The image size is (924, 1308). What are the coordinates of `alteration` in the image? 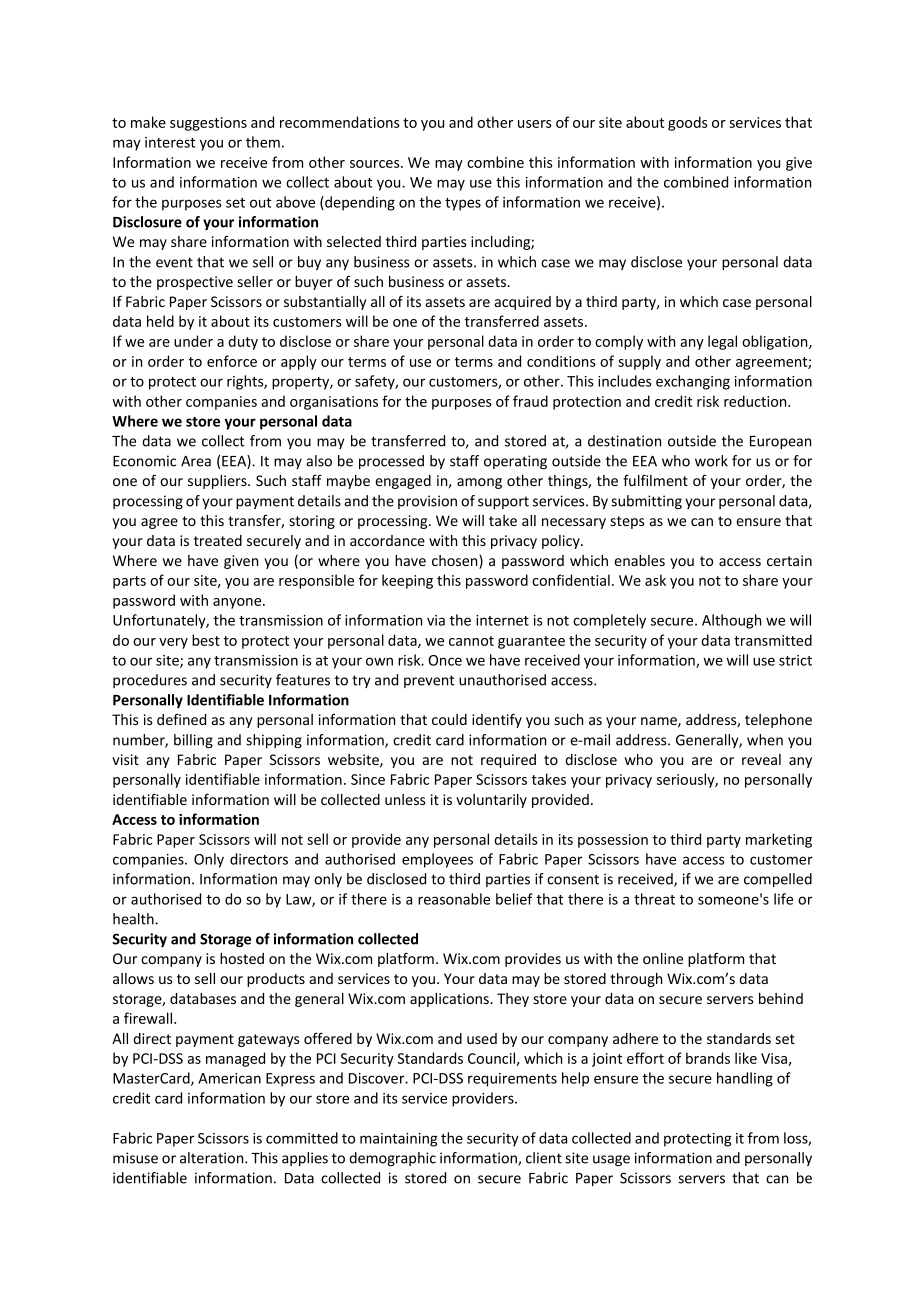 It's located at (213, 1158).
